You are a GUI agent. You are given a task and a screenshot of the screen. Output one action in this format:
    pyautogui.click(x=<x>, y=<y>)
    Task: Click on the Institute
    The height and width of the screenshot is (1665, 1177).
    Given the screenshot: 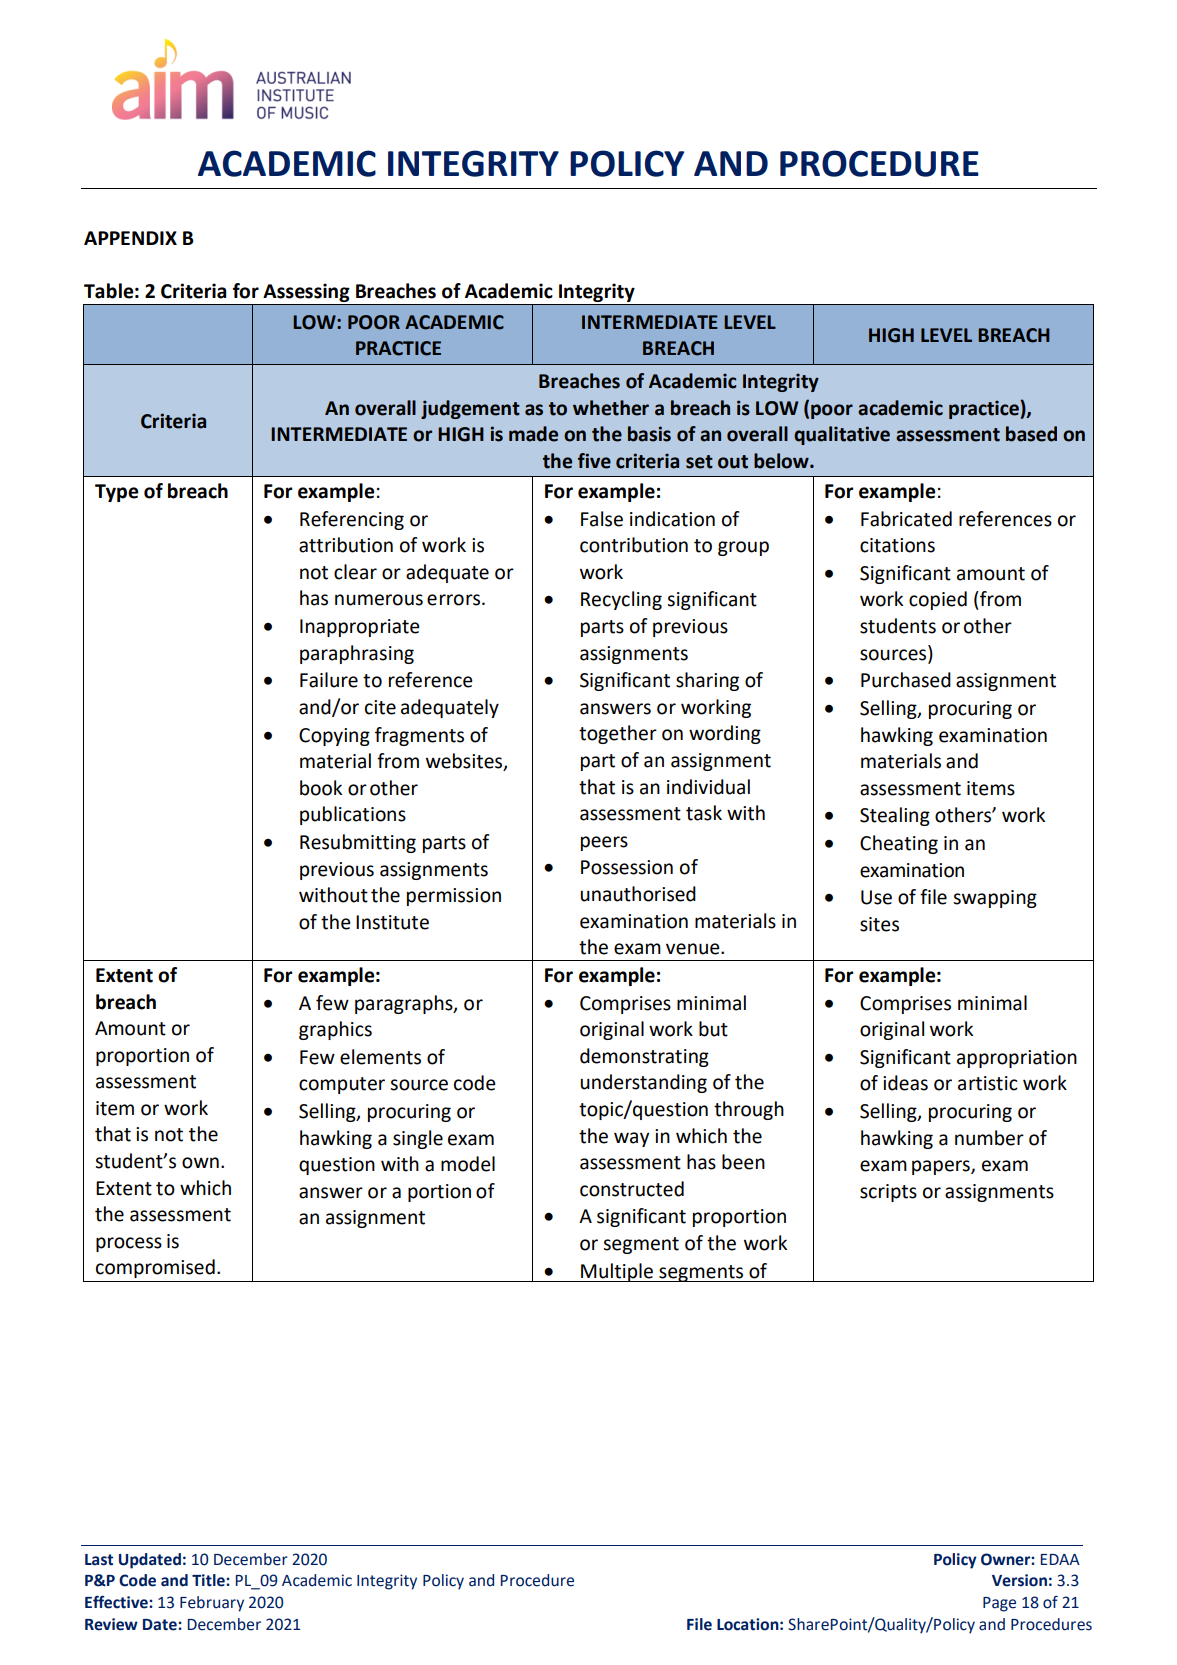 What is the action you would take?
    pyautogui.click(x=392, y=922)
